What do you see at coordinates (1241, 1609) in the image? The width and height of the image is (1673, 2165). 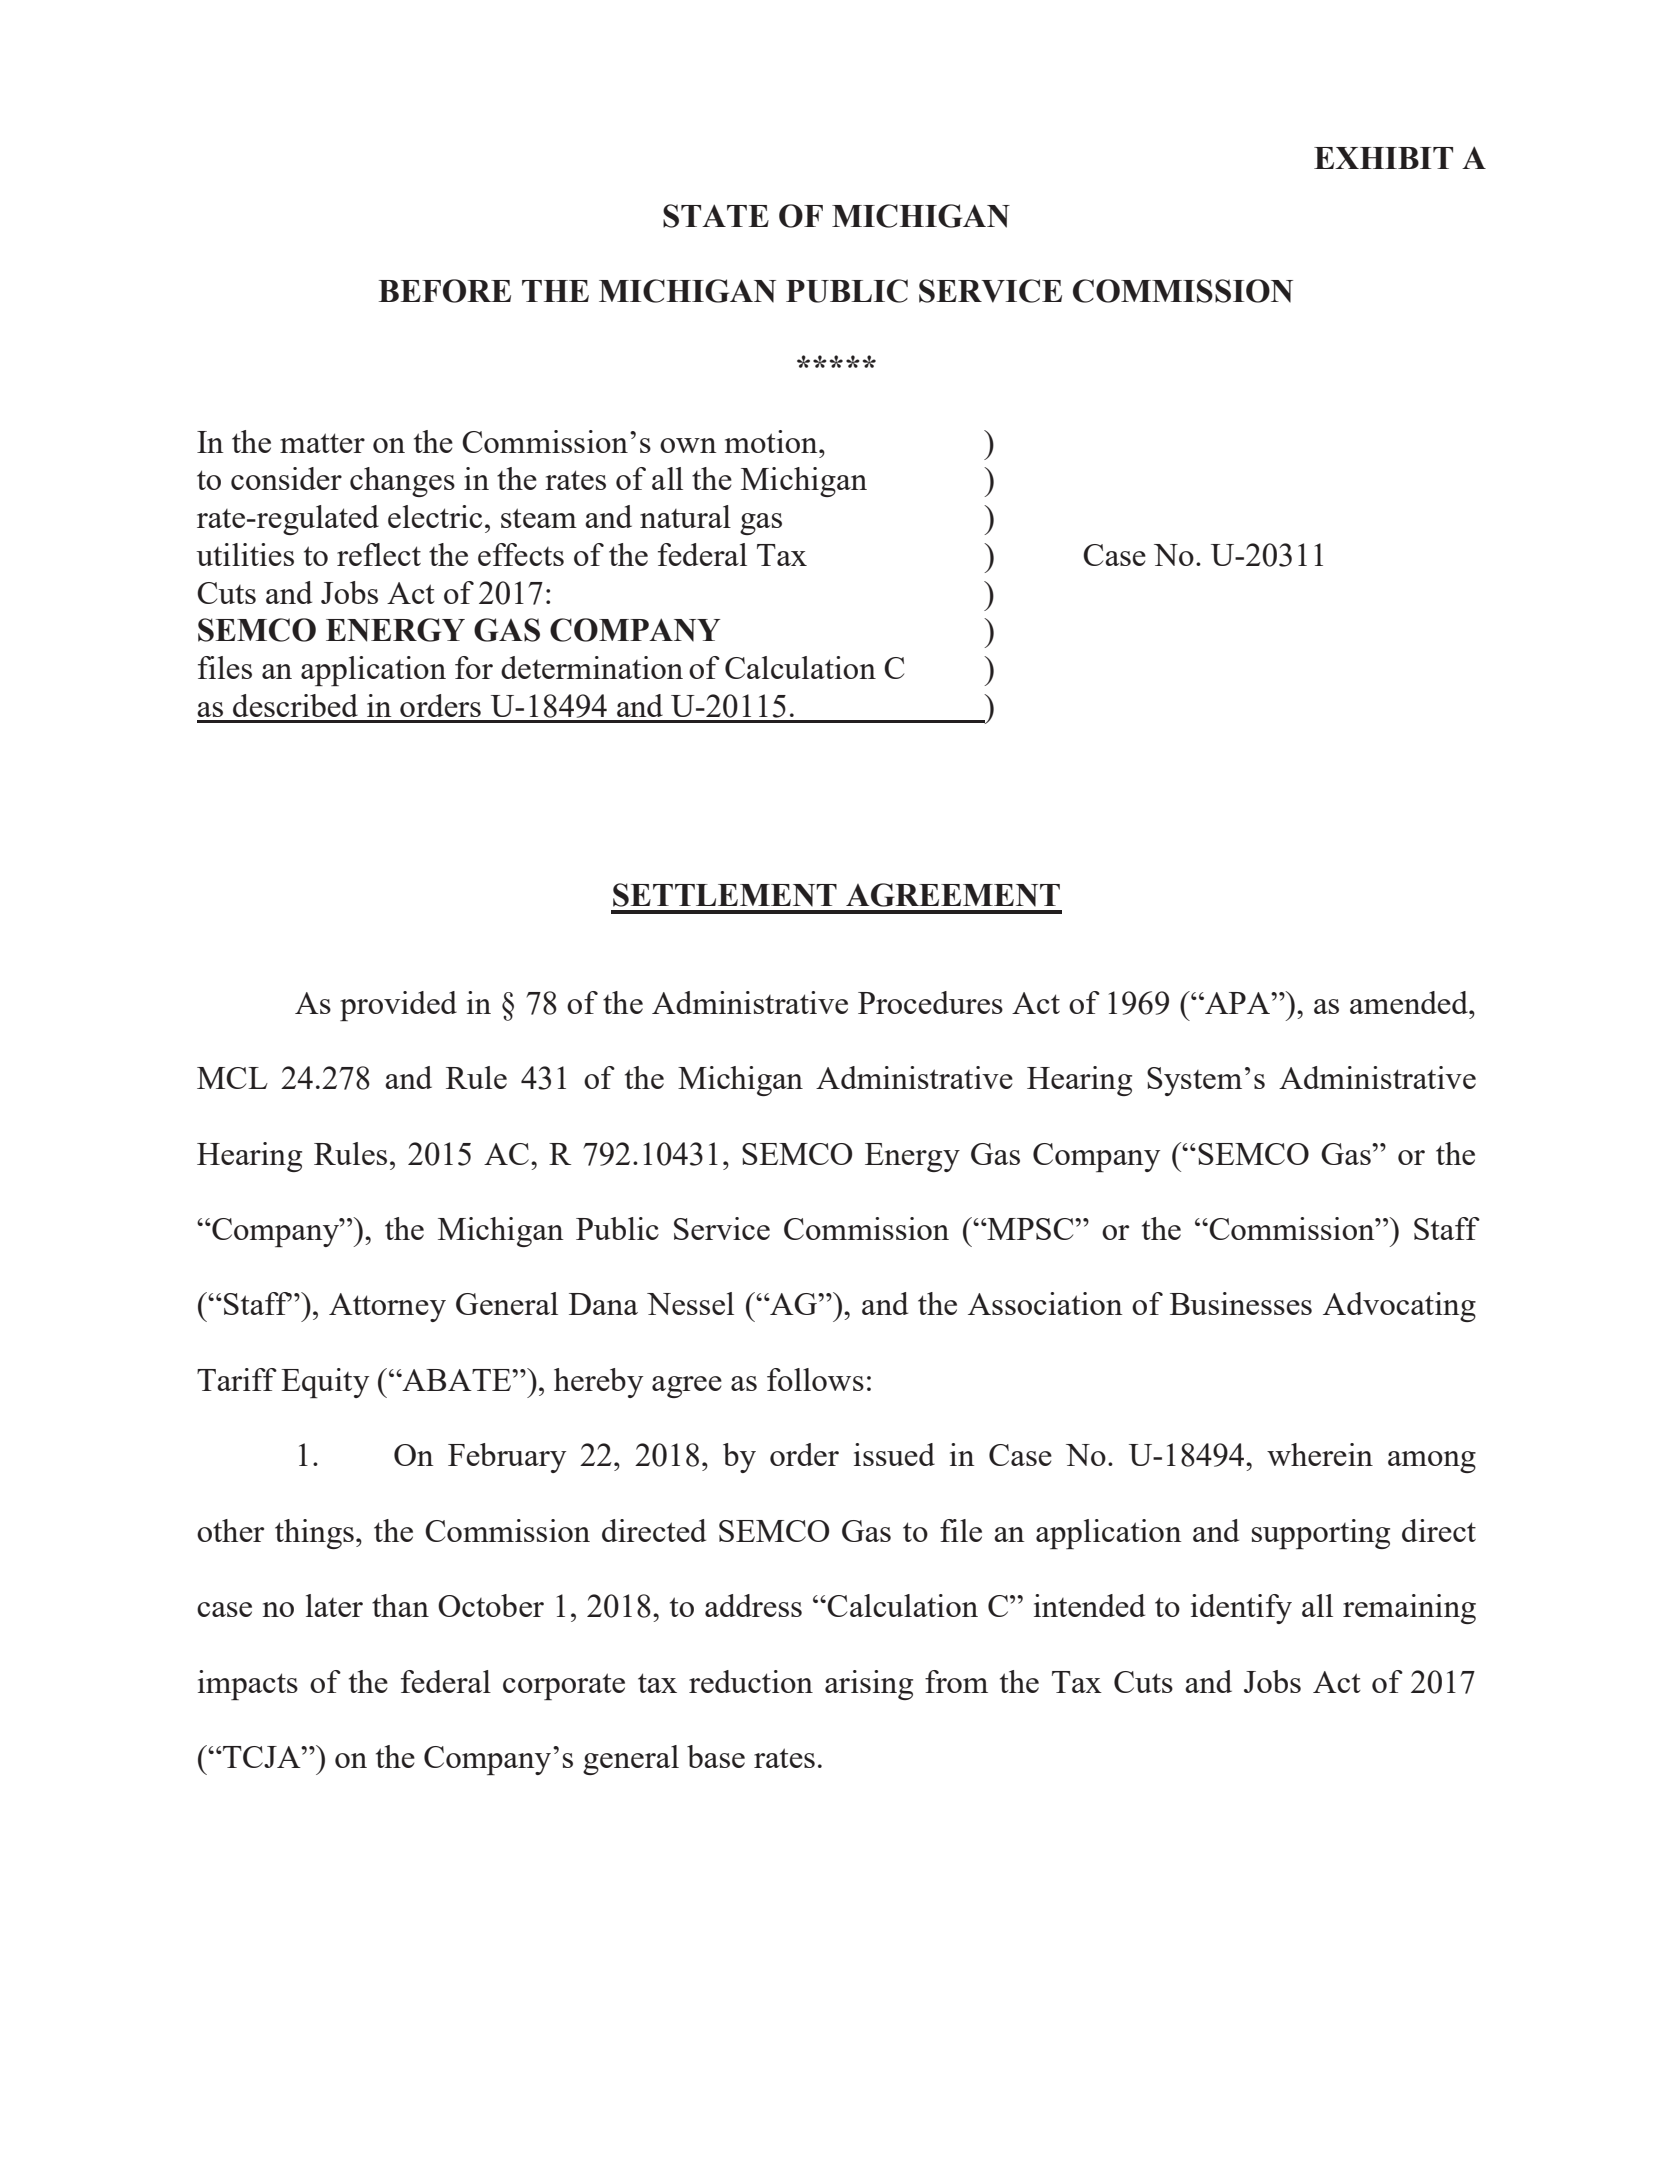 I see `identify` at bounding box center [1241, 1609].
